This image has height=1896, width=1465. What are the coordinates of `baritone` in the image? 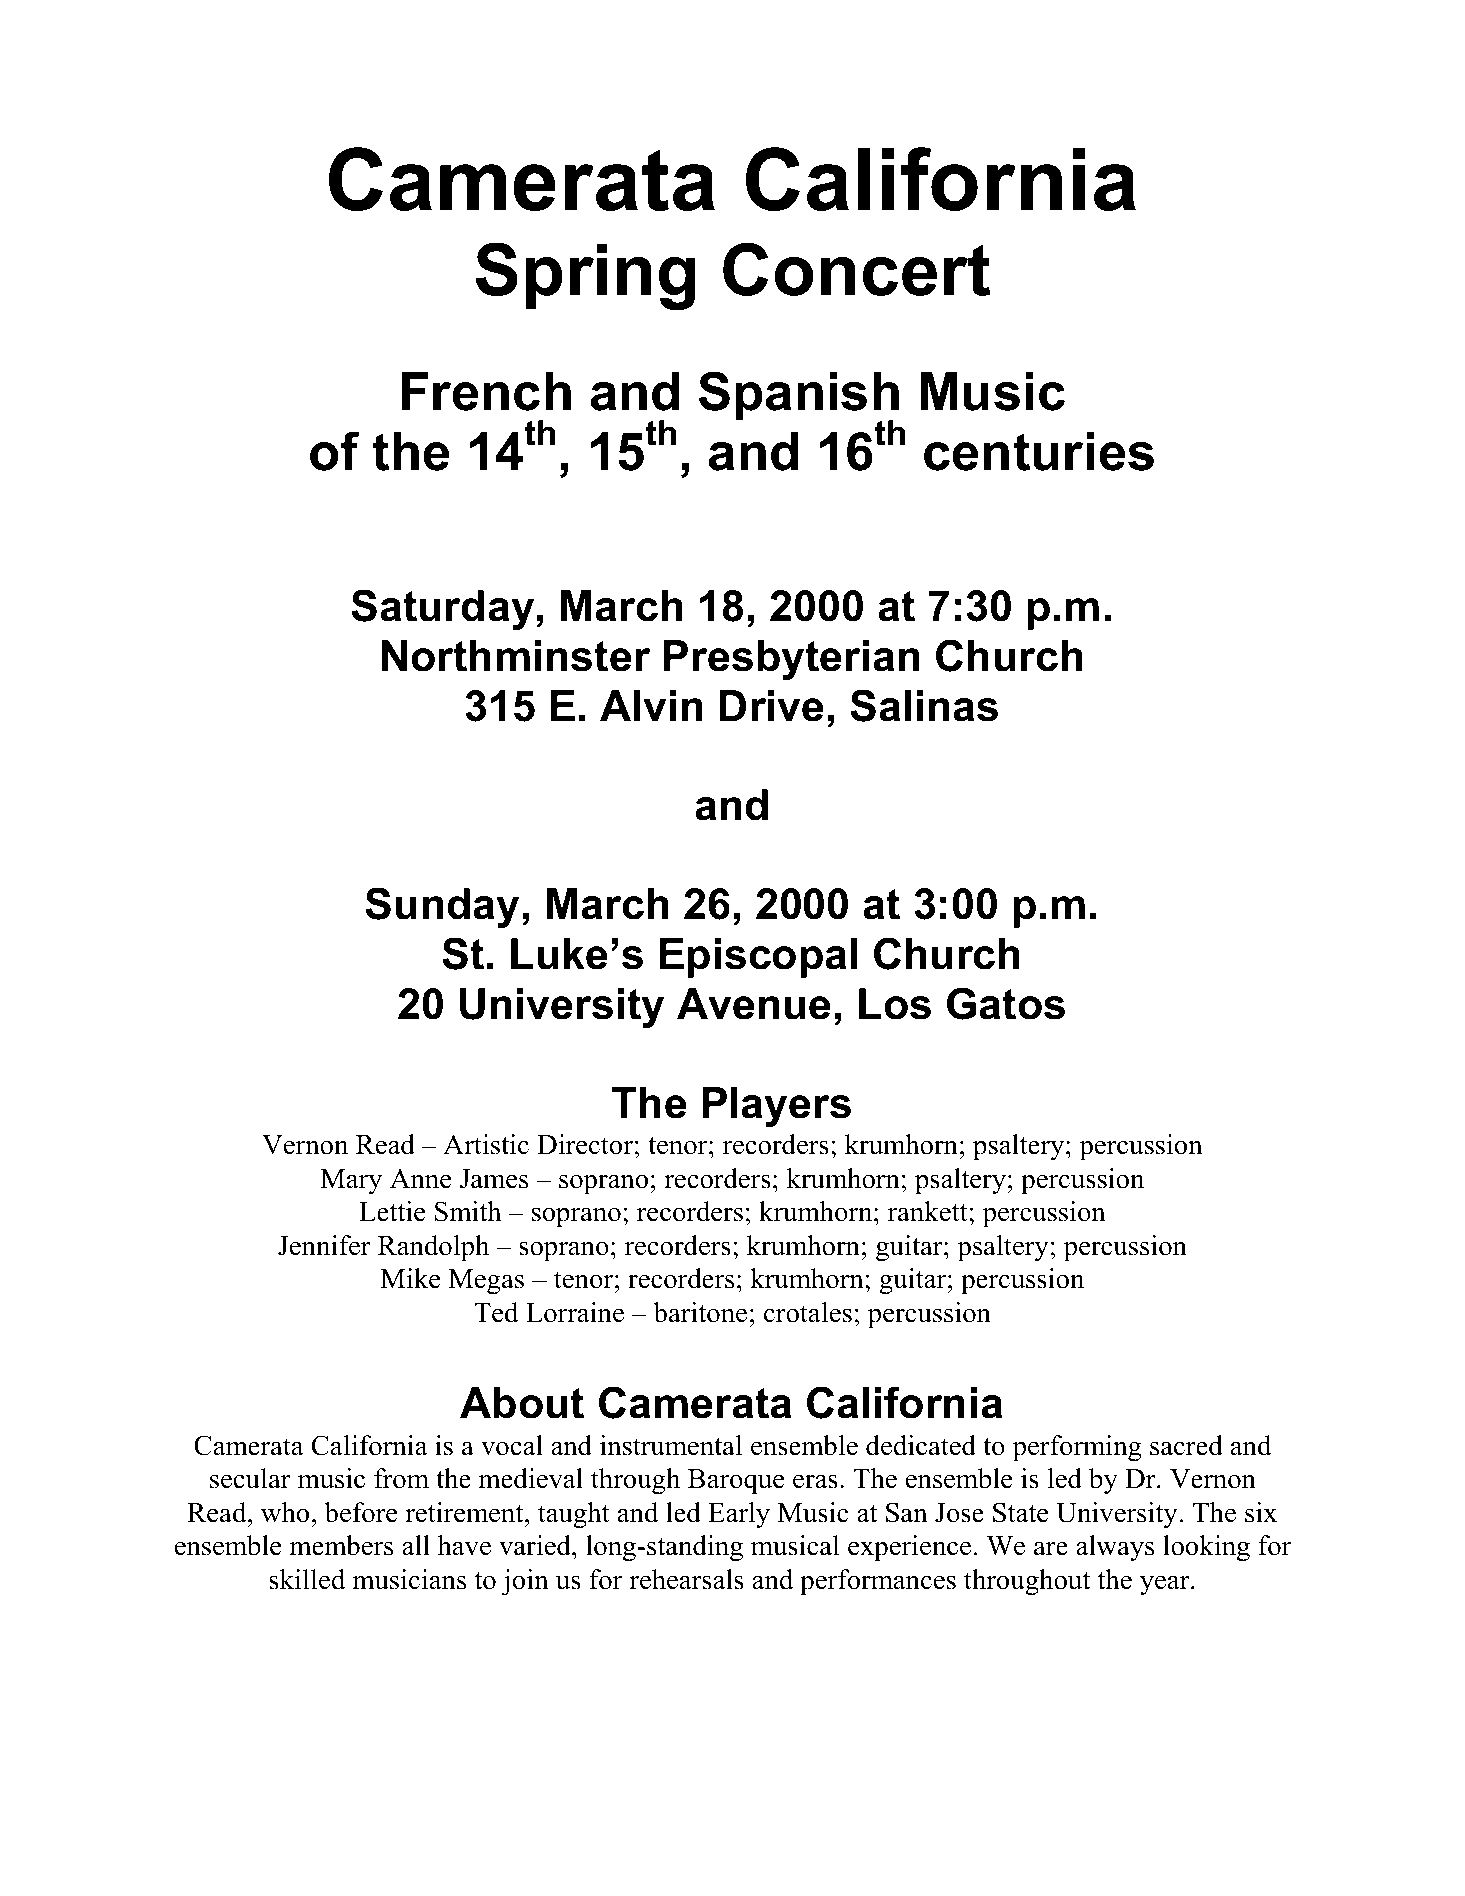 It's located at (700, 1312).
